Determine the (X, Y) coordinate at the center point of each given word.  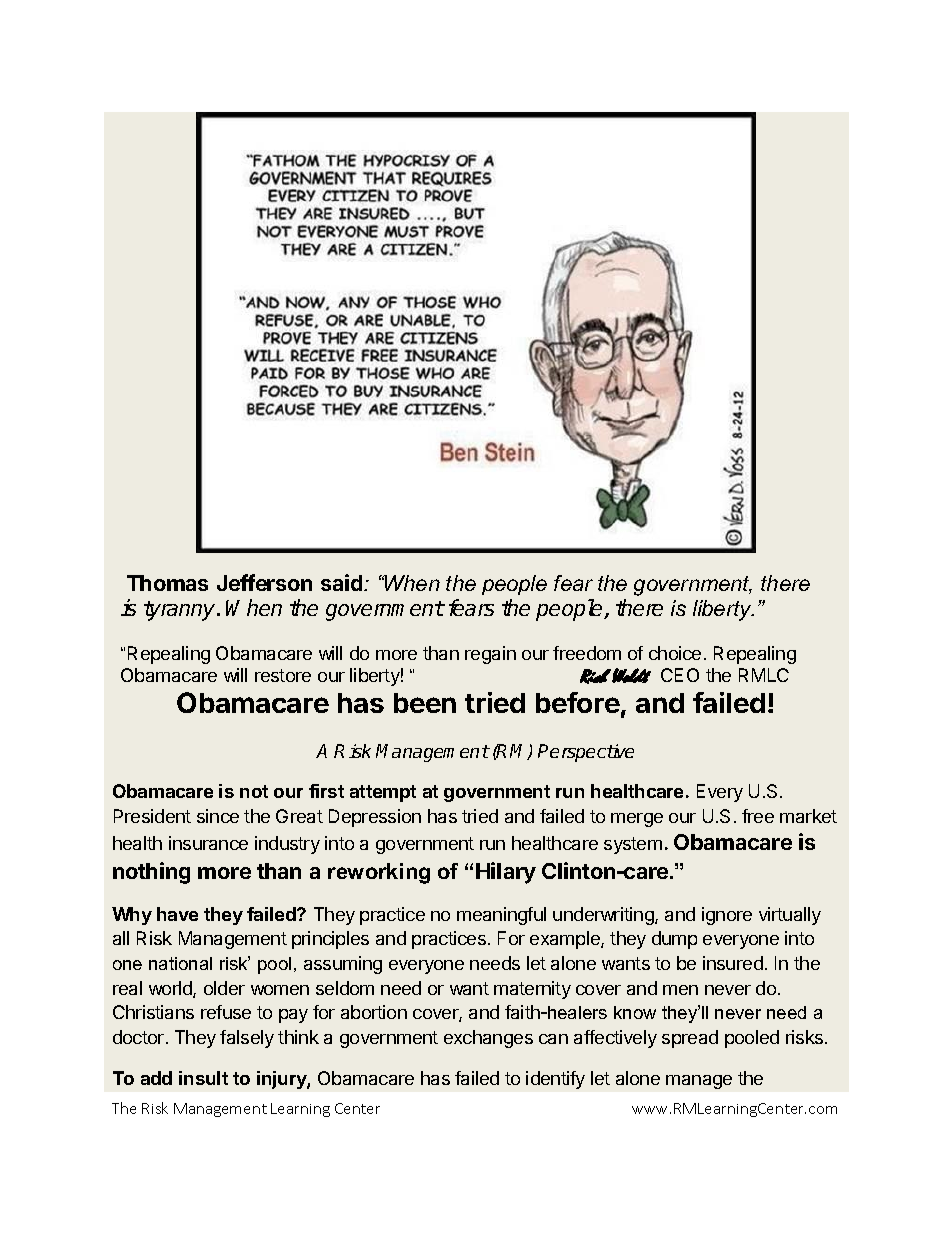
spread (690, 1039)
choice (675, 653)
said (343, 582)
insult (203, 1078)
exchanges (488, 1039)
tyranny (181, 611)
